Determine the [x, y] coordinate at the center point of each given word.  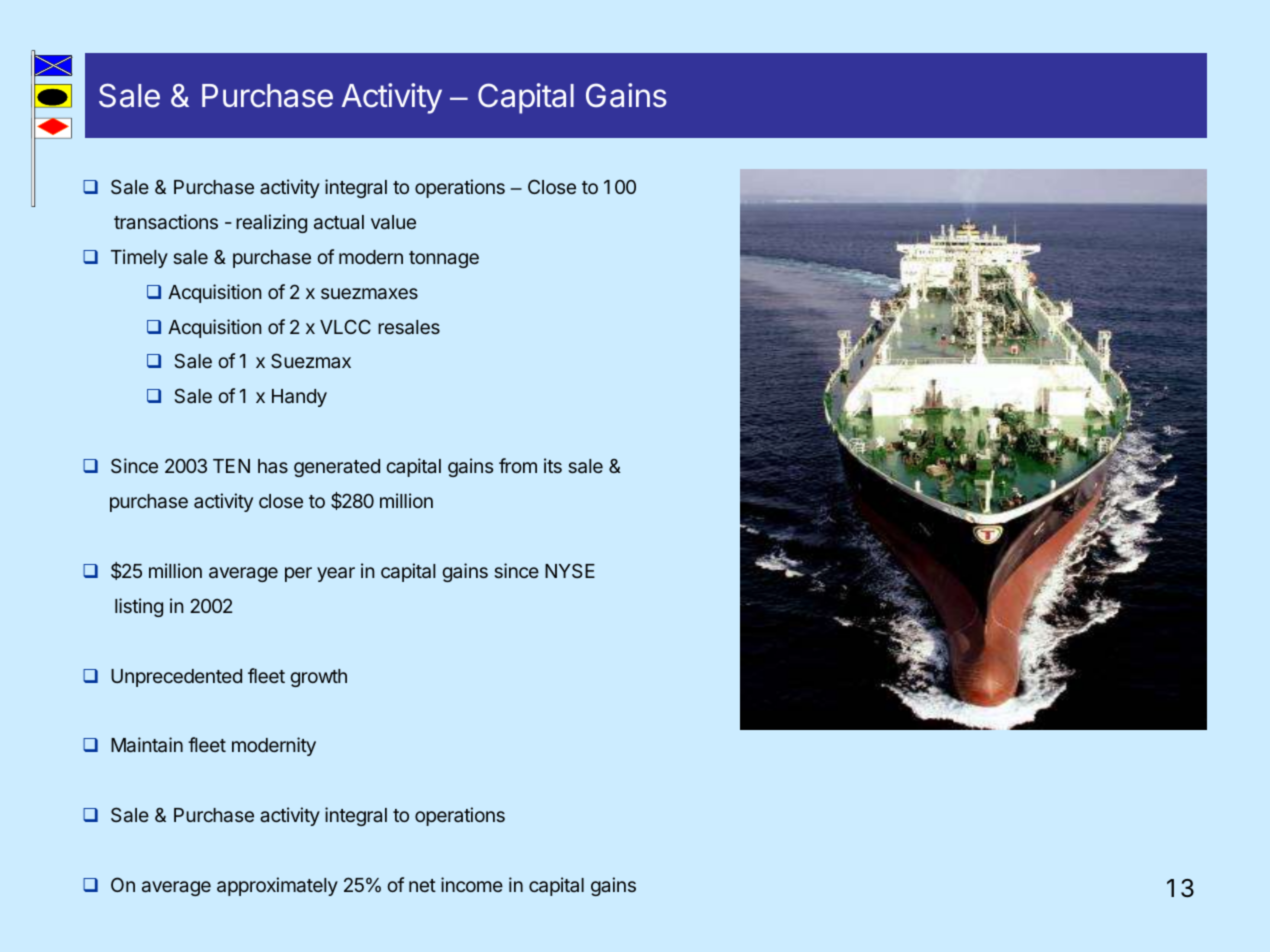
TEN [231, 466]
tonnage [444, 259]
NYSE [570, 570]
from [518, 465]
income [472, 884]
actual [339, 222]
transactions [166, 221]
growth [318, 678]
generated [337, 468]
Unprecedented [176, 678]
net [422, 885]
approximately [277, 886]
